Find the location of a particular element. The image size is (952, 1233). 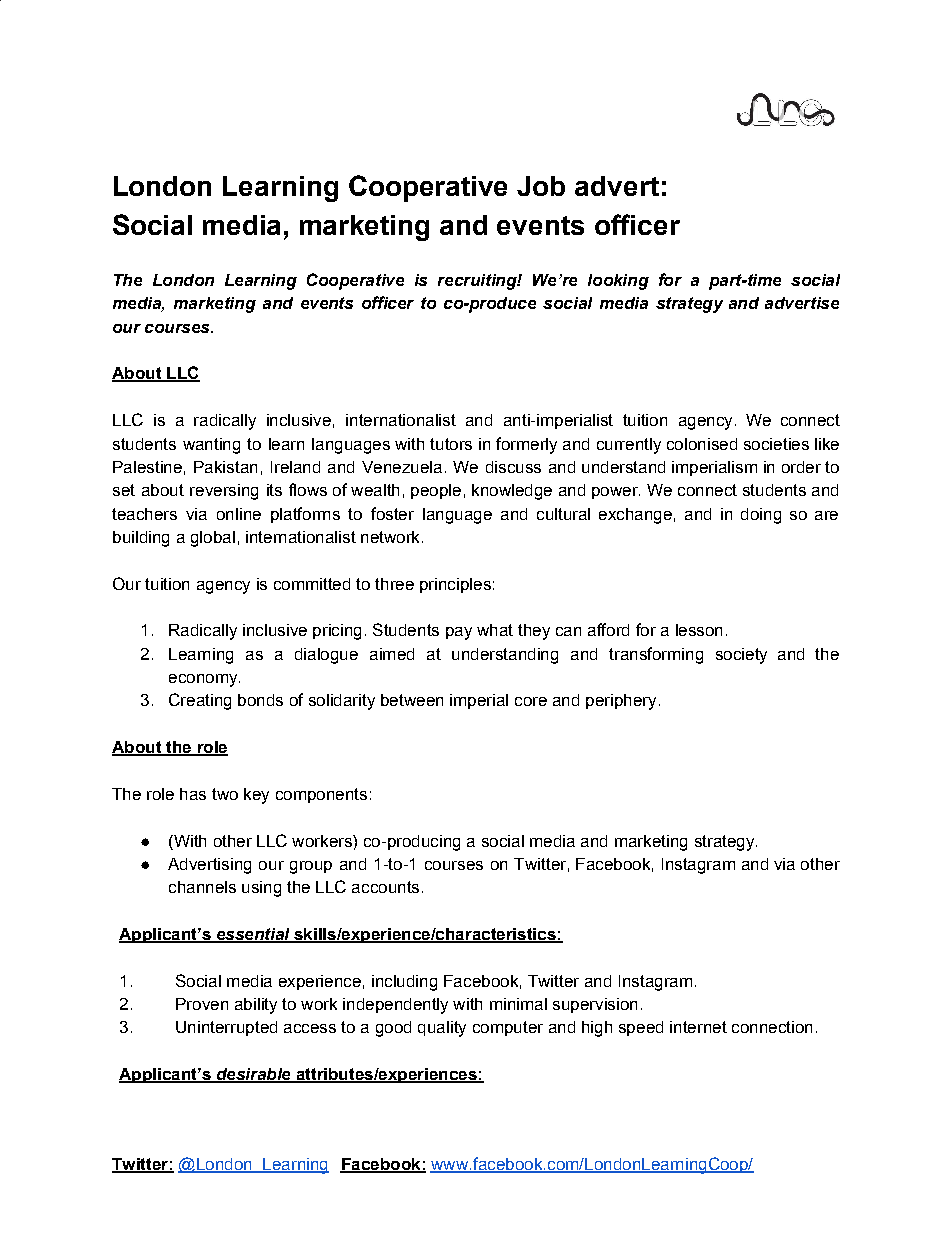

colonised is located at coordinates (702, 444).
